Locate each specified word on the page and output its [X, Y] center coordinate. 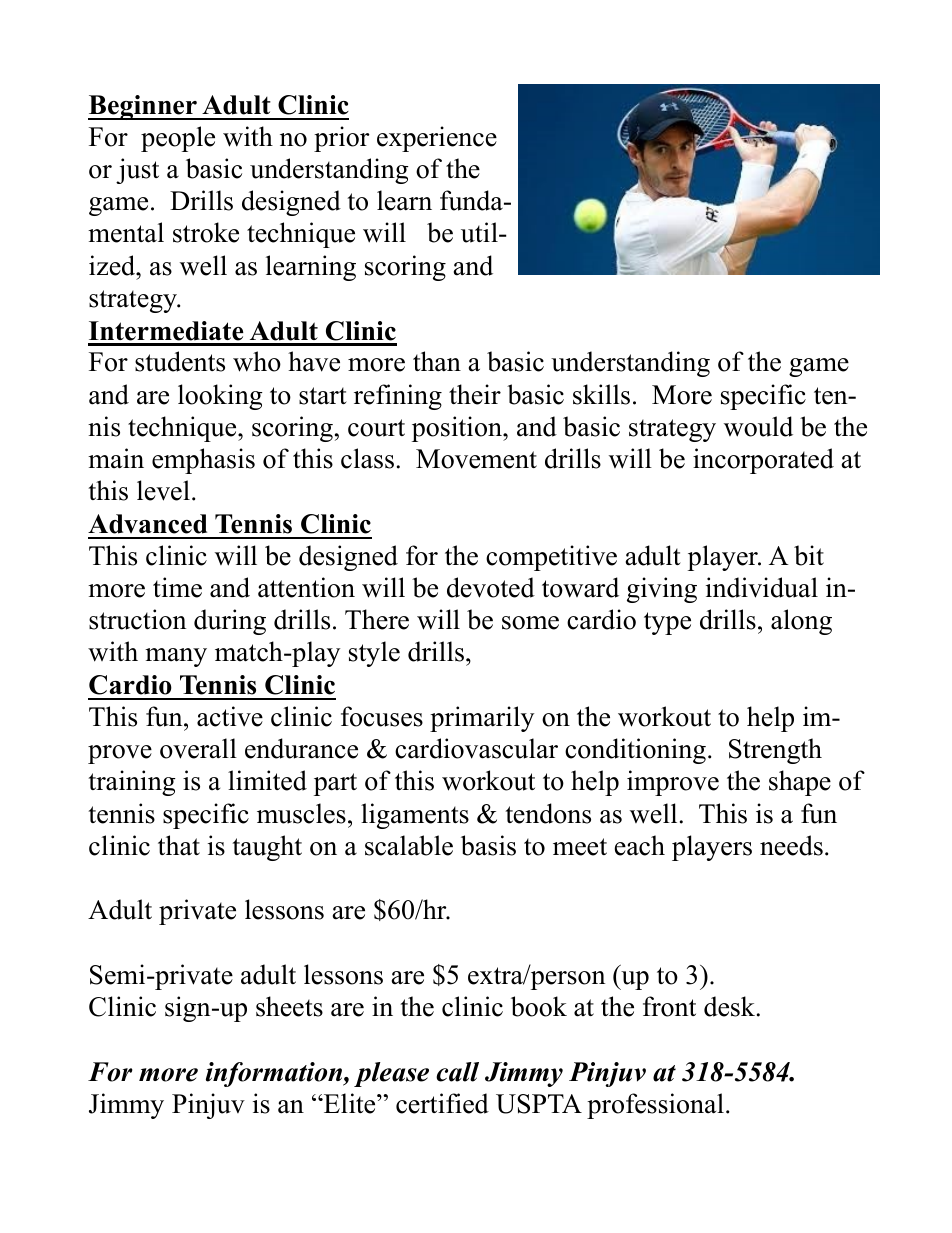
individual [762, 587]
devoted [491, 587]
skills [601, 394]
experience [437, 139]
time [177, 587]
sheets [289, 1006]
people [178, 139]
